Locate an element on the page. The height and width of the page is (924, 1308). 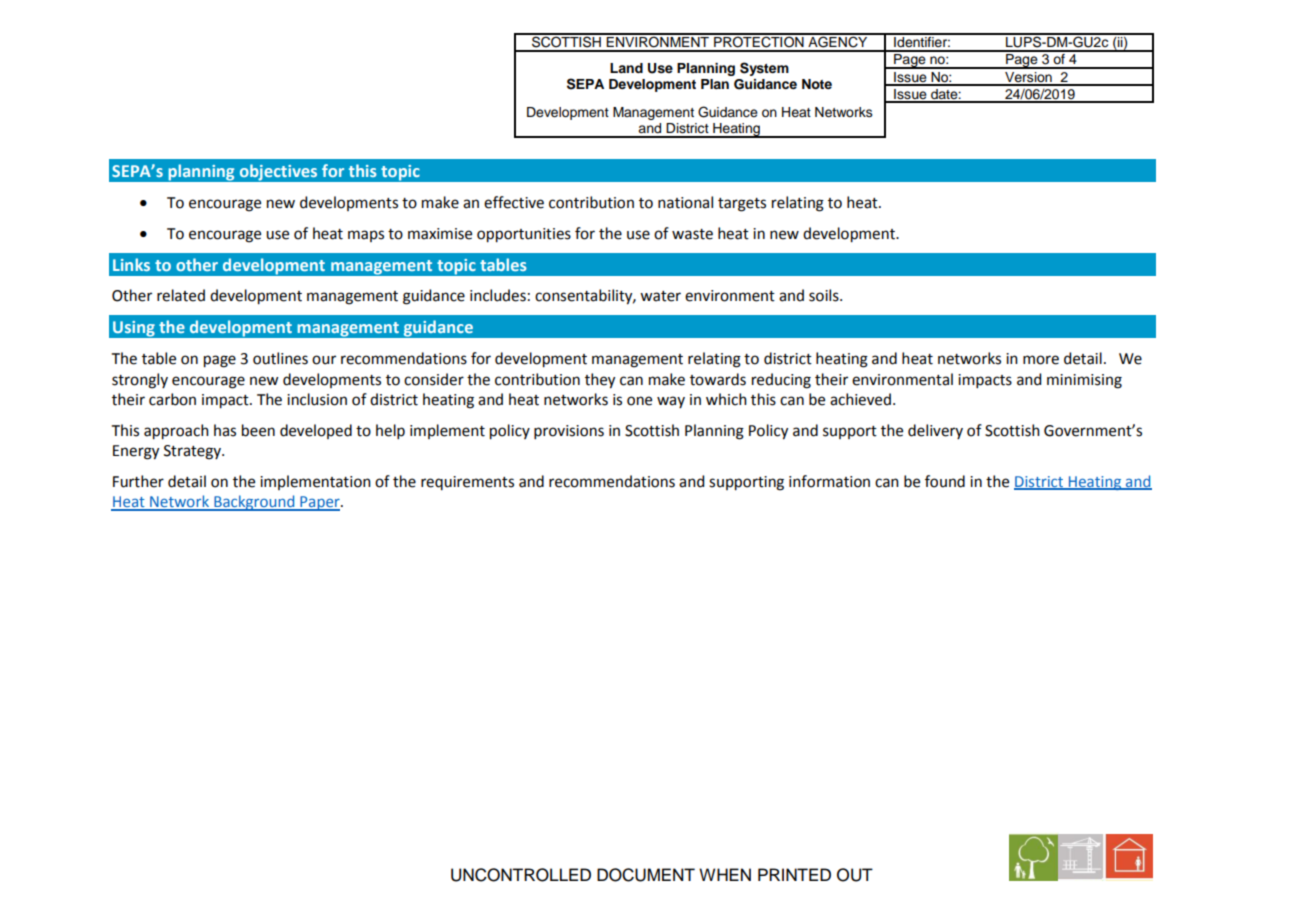
DOCUMENT is located at coordinates (646, 875).
